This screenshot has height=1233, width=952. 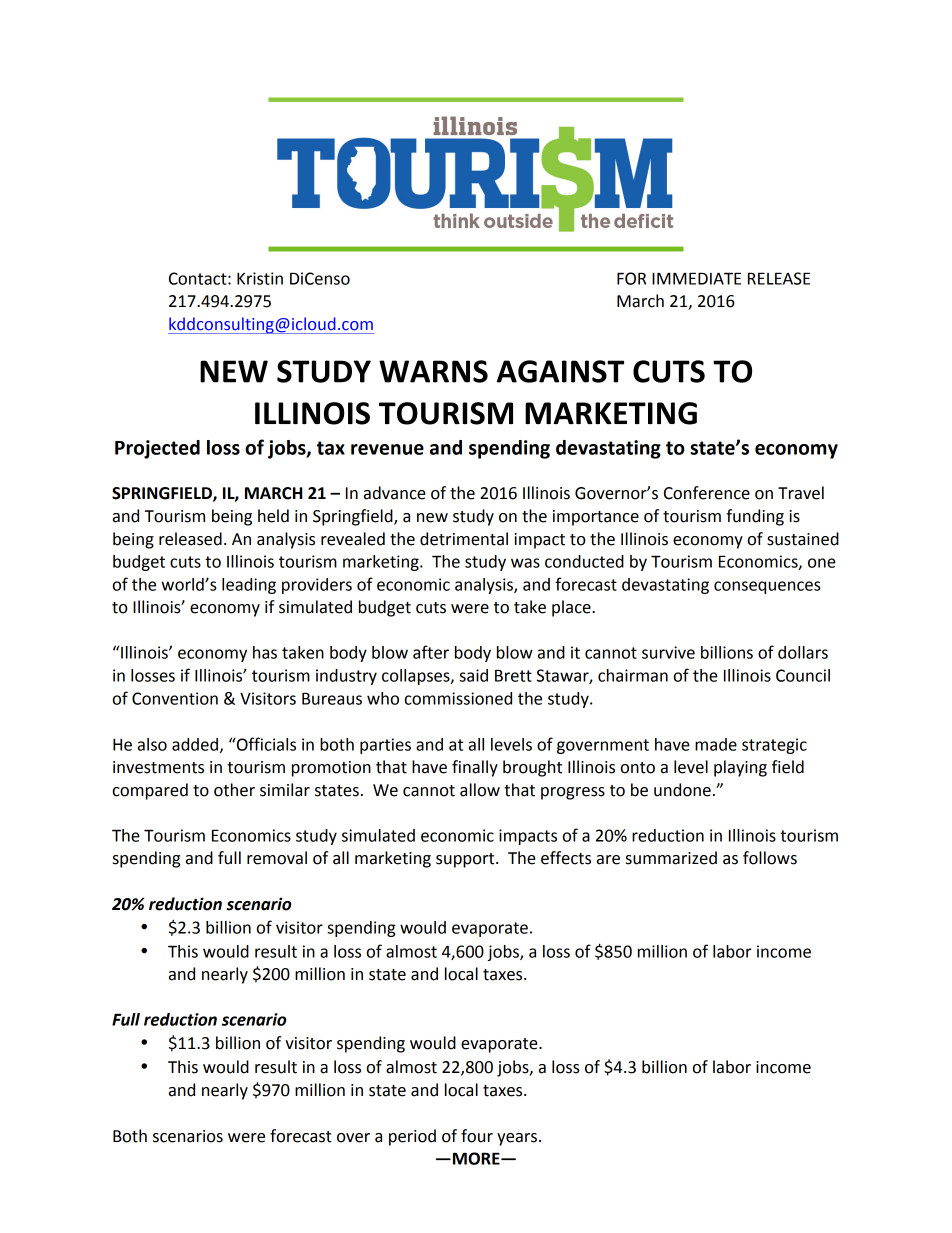 I want to click on Kristin, so click(x=260, y=278).
